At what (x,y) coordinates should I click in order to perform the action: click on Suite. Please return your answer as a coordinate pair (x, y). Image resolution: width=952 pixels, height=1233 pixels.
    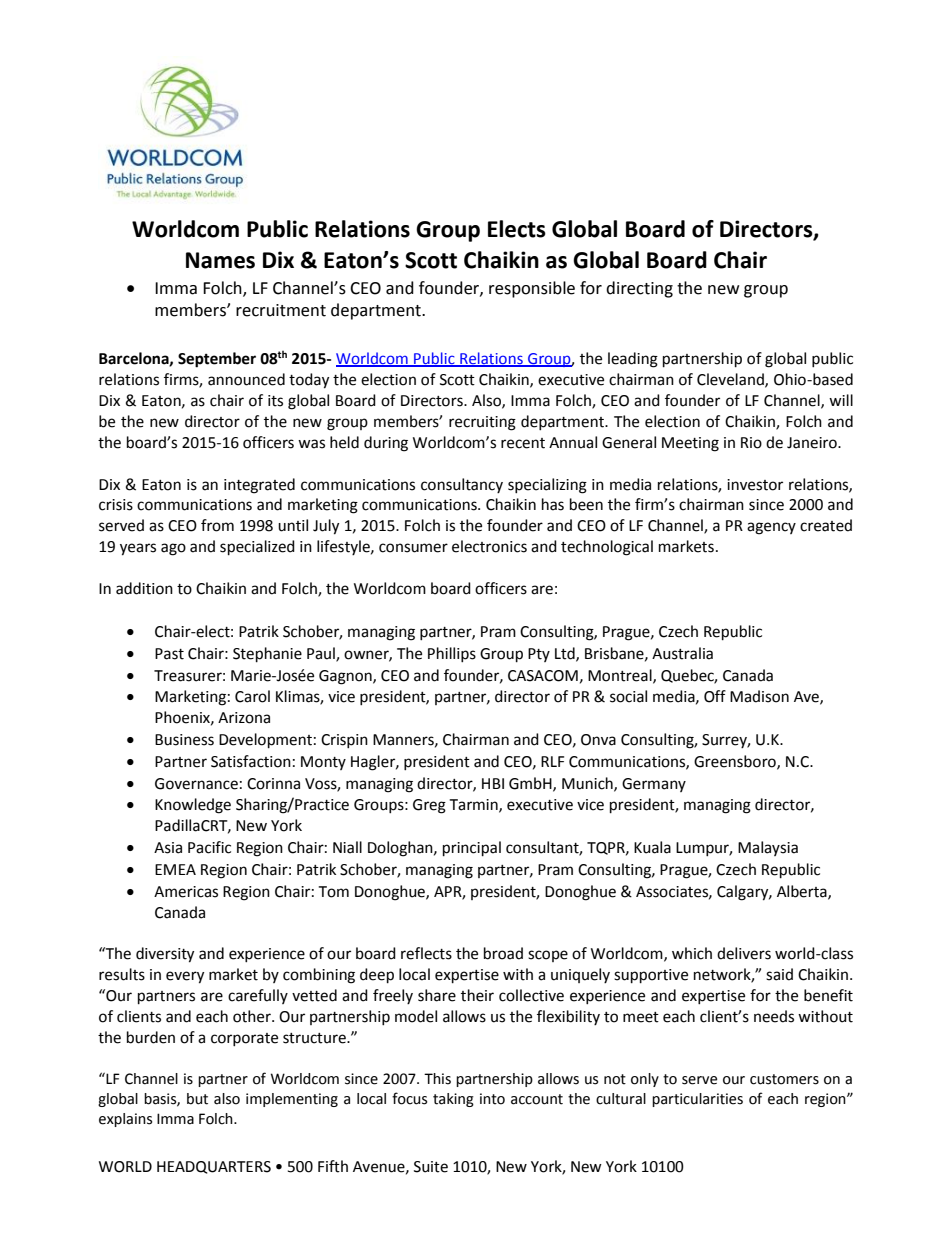
    Looking at the image, I should click on (431, 1167).
